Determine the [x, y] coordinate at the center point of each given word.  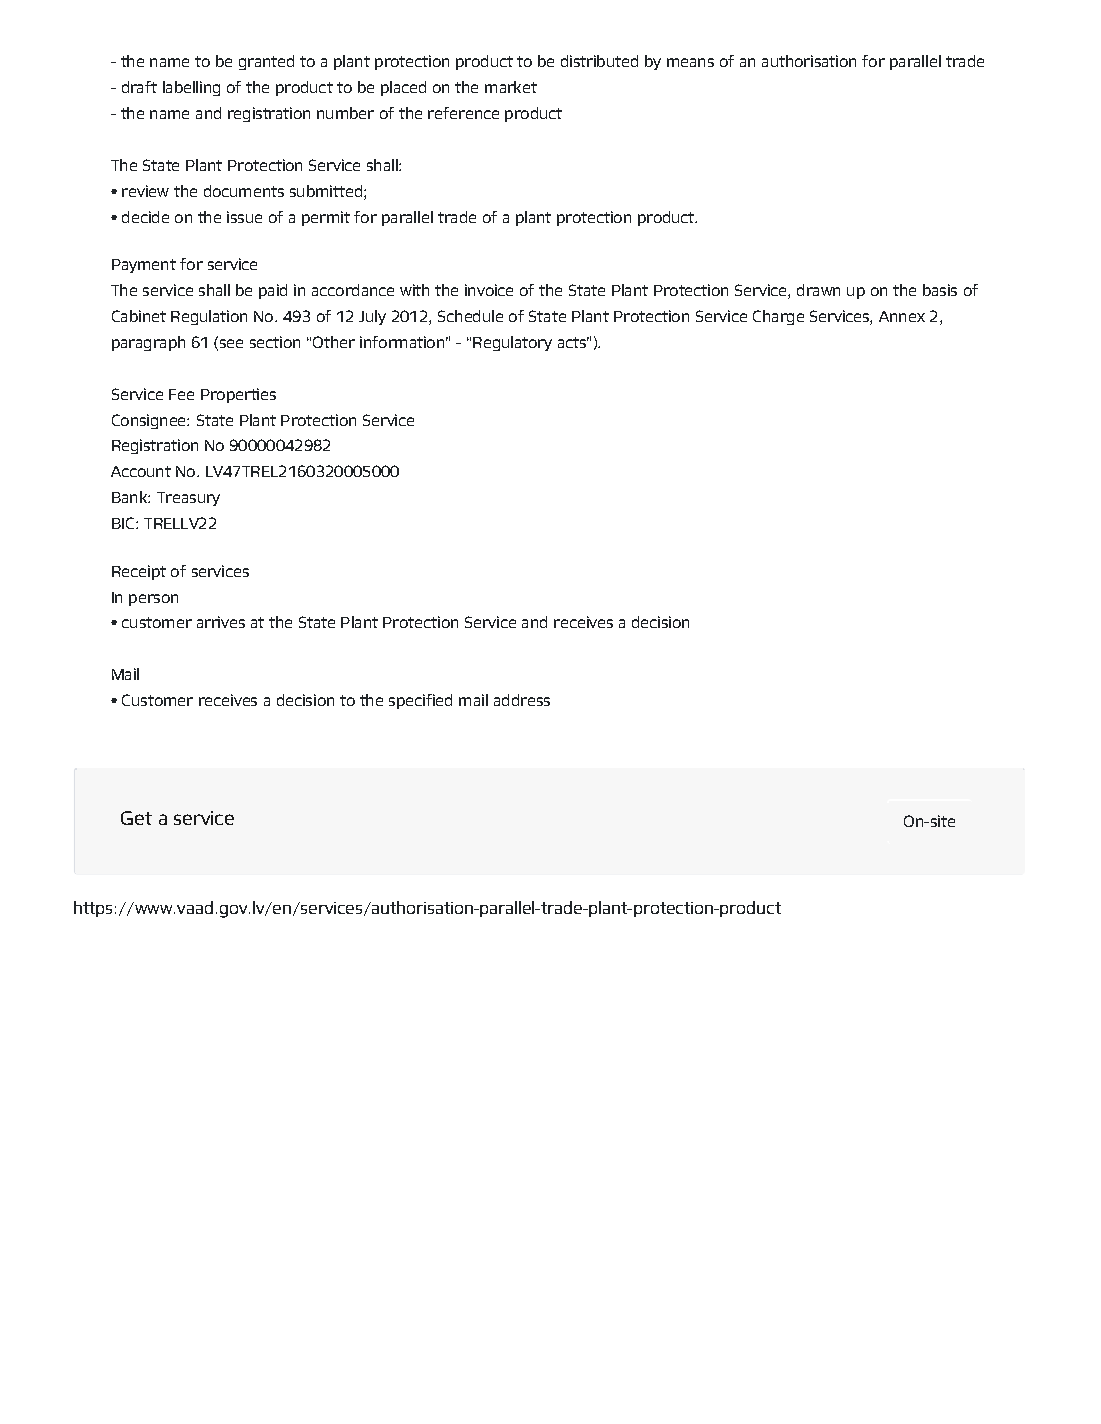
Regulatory [512, 343]
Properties [238, 395]
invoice [489, 290]
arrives [221, 622]
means [690, 62]
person [153, 600]
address [522, 700]
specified [420, 701]
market [511, 87]
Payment [144, 266]
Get [136, 818]
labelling [191, 88]
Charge [778, 317]
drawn [818, 290]
